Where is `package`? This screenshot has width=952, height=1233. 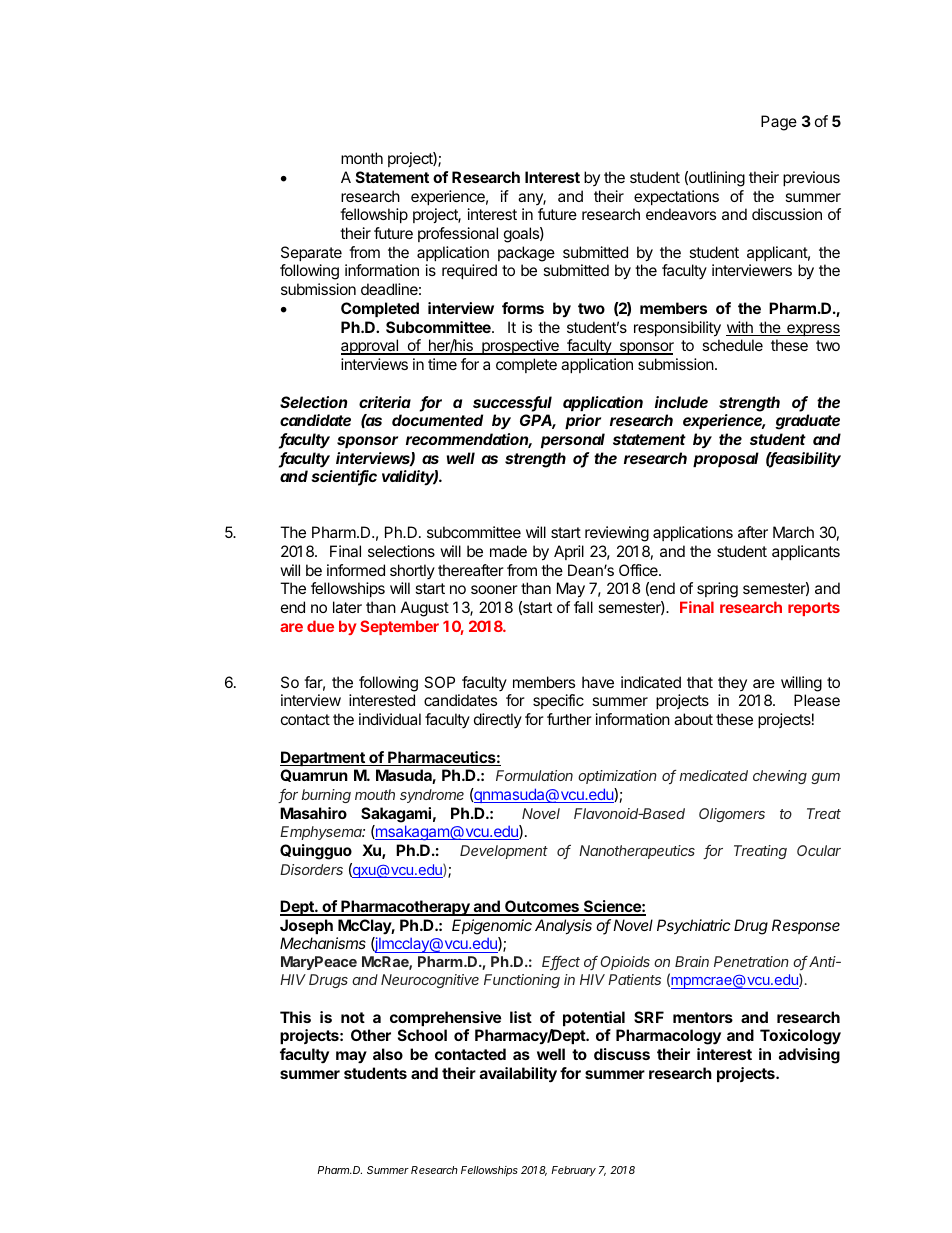
package is located at coordinates (526, 254).
